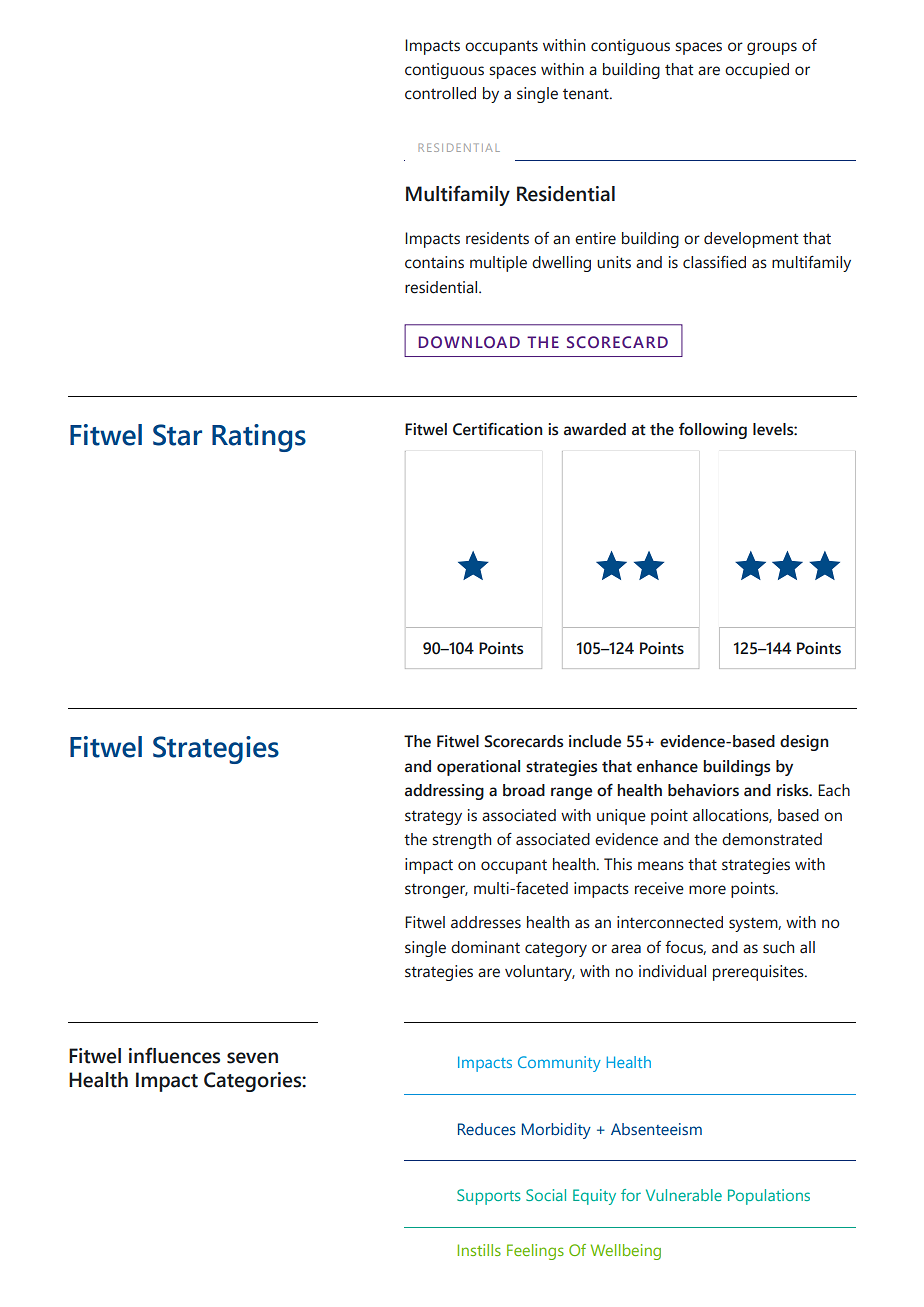 The image size is (924, 1307). I want to click on Populations, so click(769, 1197).
